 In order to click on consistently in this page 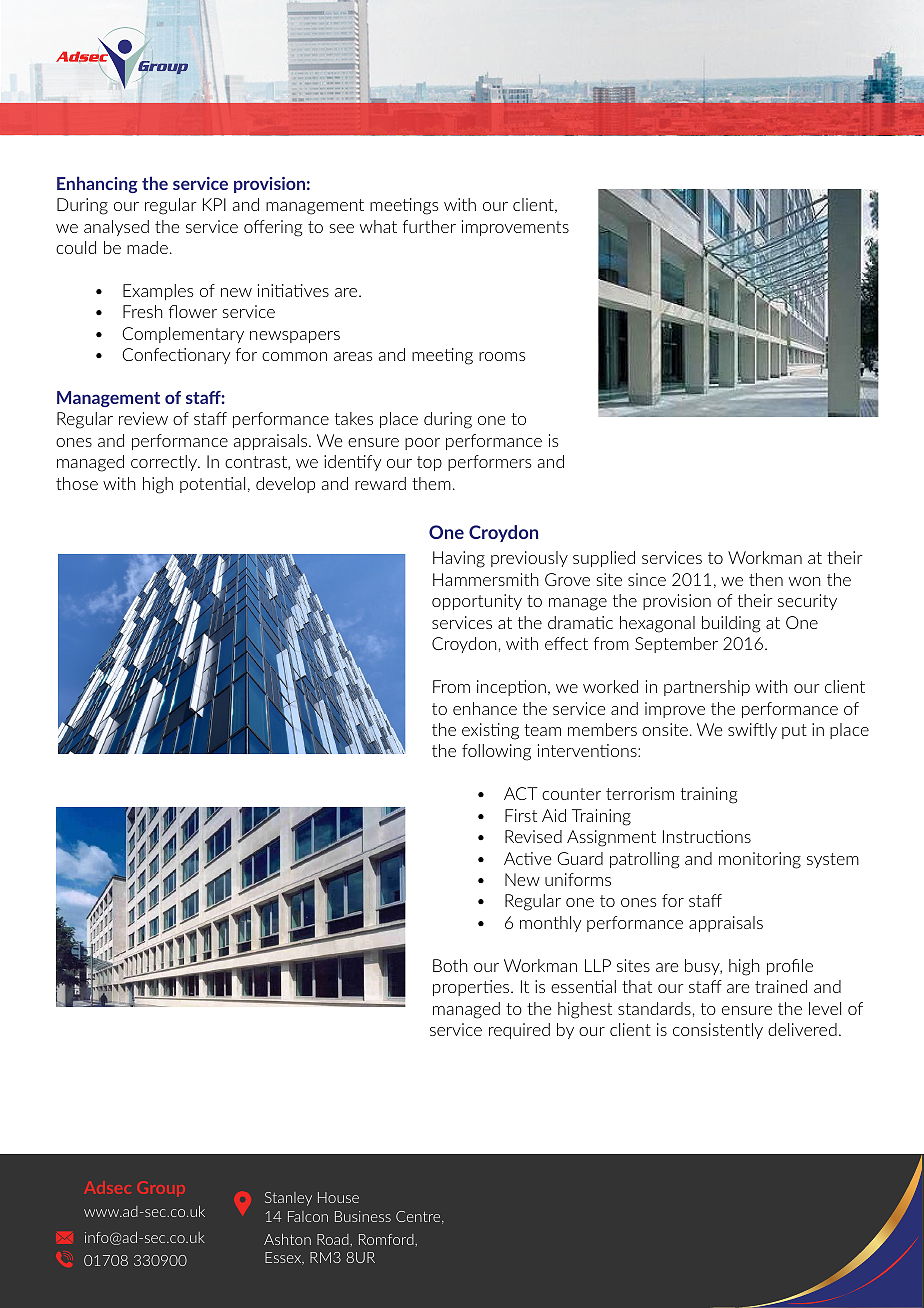, I will do `click(718, 1031)`.
